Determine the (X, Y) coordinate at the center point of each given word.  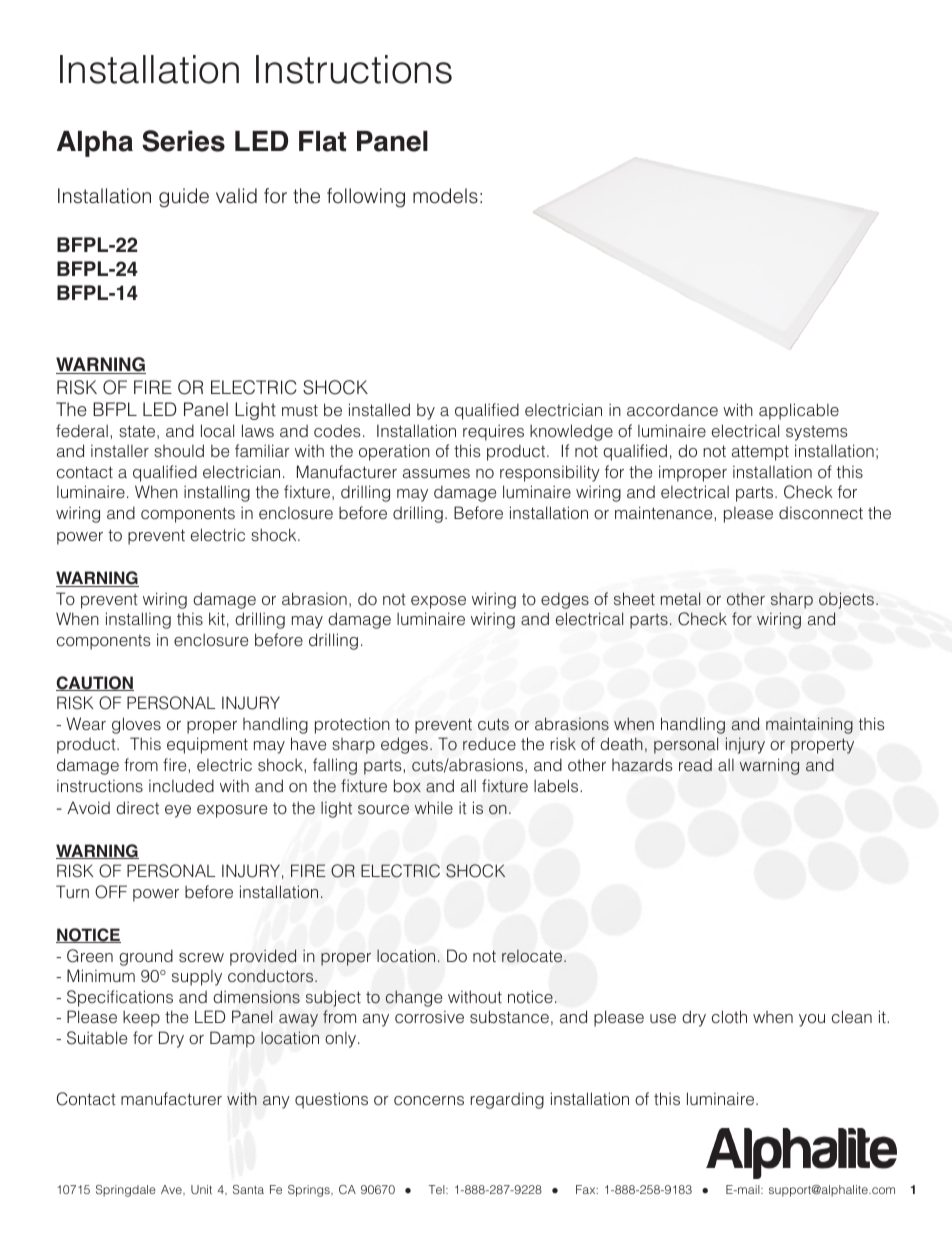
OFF (111, 892)
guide (184, 198)
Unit (201, 1189)
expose (438, 602)
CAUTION (95, 683)
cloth (729, 1016)
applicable (799, 411)
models (445, 196)
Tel (437, 1189)
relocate (533, 956)
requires (493, 432)
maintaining (809, 725)
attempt (760, 453)
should (179, 450)
